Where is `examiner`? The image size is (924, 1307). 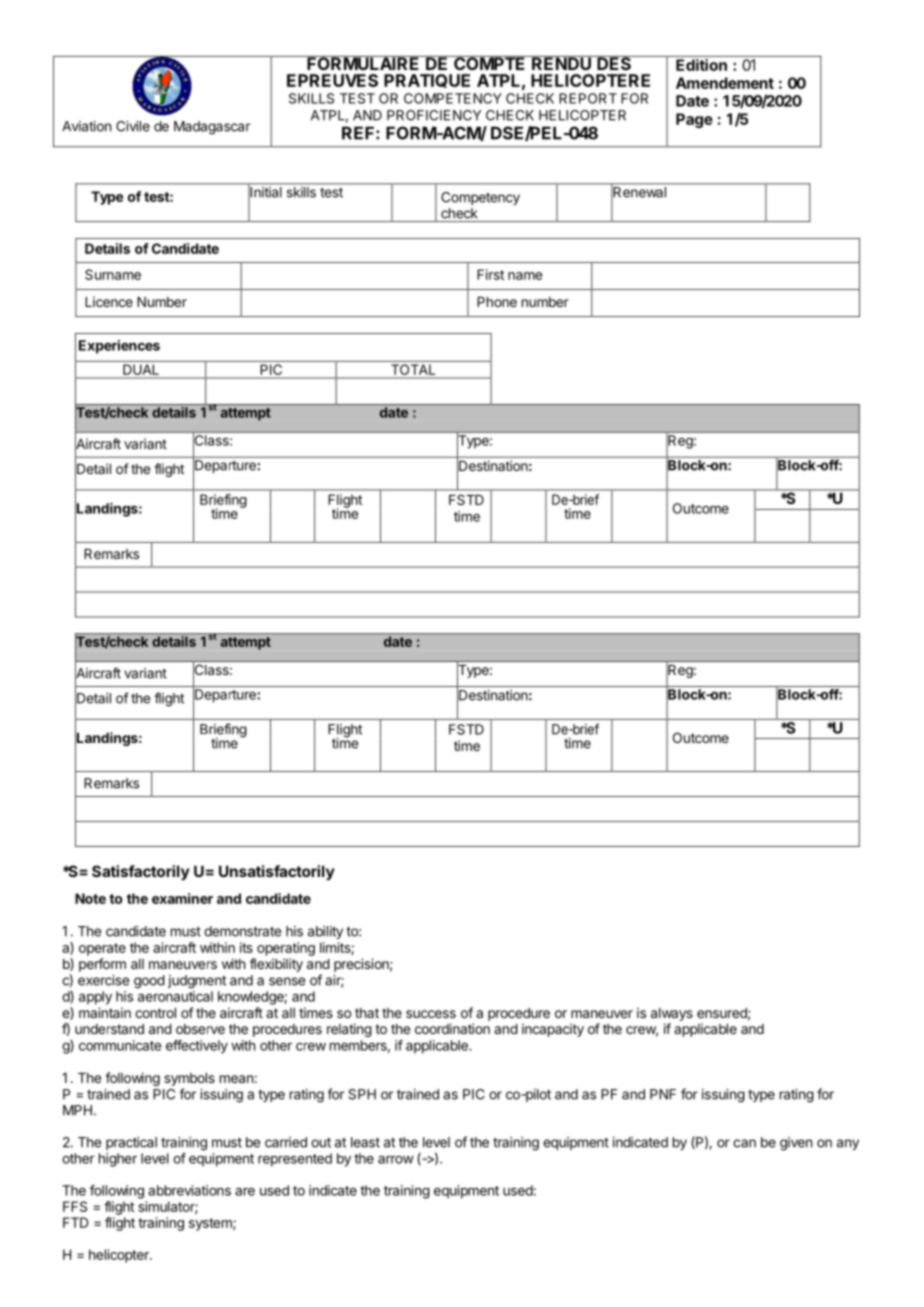 examiner is located at coordinates (182, 898).
